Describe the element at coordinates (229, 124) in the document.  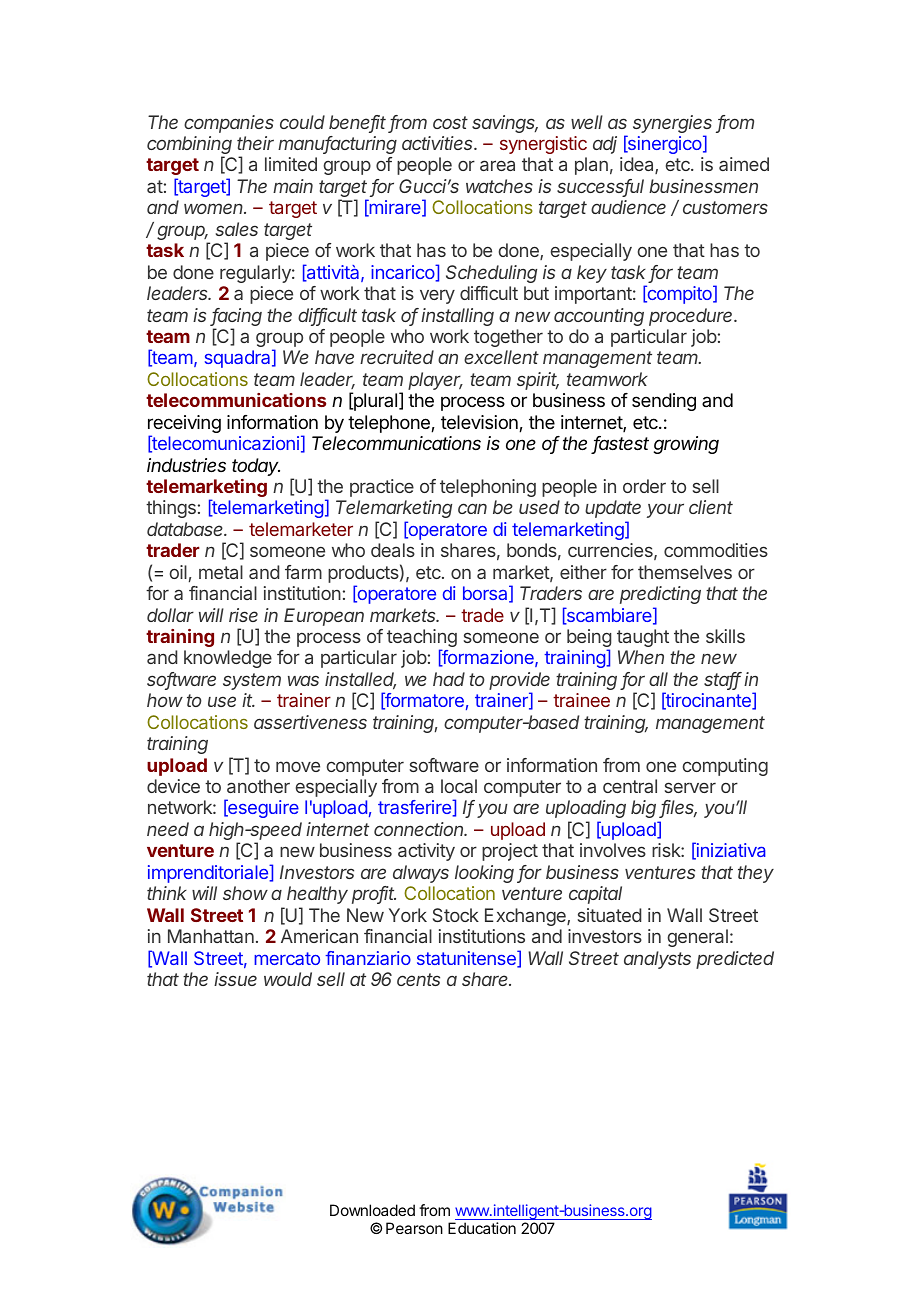
I see `companies` at that location.
